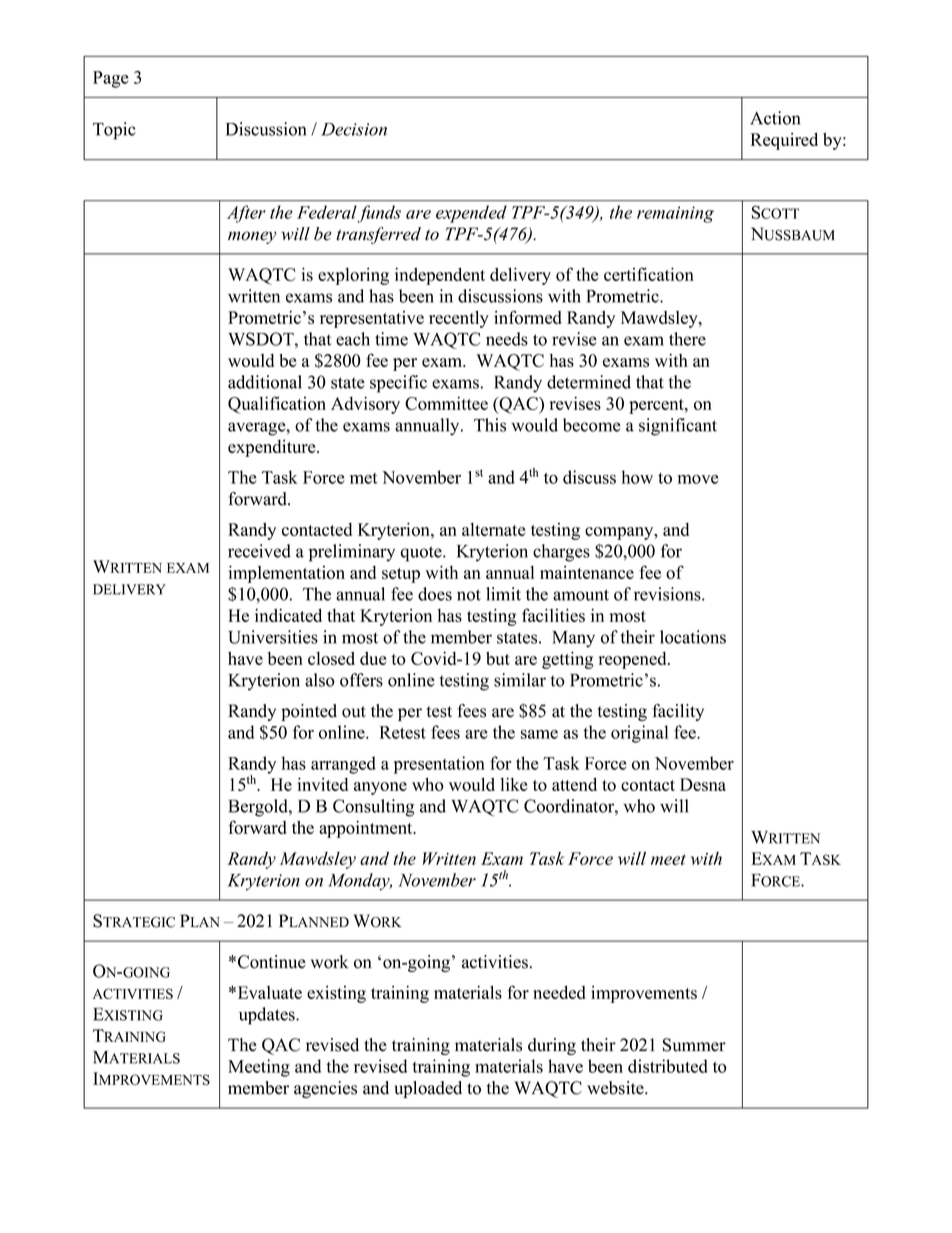 The width and height of the screenshot is (952, 1233). I want to click on invited, so click(322, 784).
